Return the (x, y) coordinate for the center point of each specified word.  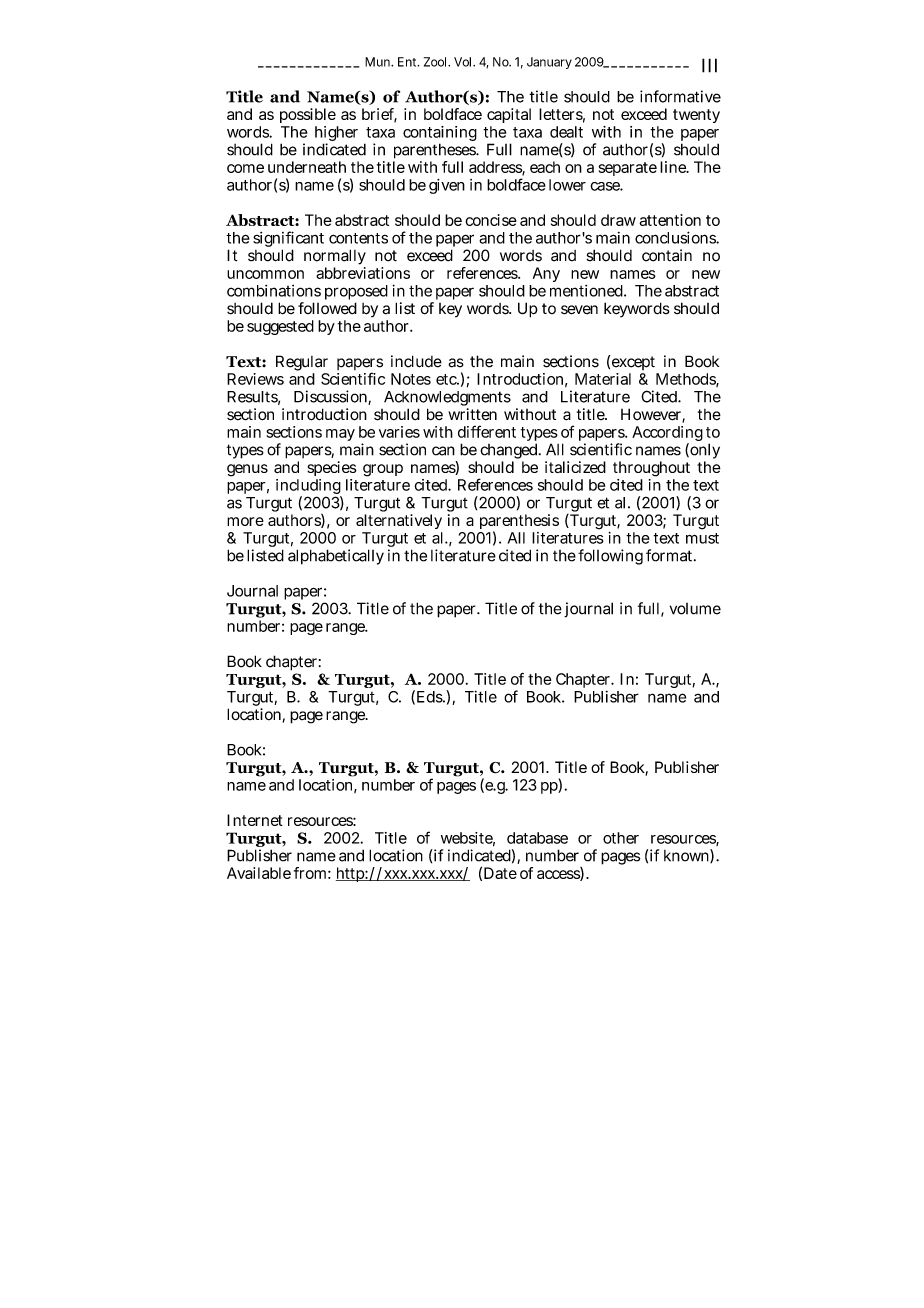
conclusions (677, 237)
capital (509, 115)
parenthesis (519, 523)
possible (308, 115)
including (309, 488)
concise (491, 220)
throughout (651, 469)
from (312, 873)
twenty (696, 116)
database (537, 838)
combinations (274, 291)
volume (695, 609)
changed (510, 452)
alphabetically (336, 557)
